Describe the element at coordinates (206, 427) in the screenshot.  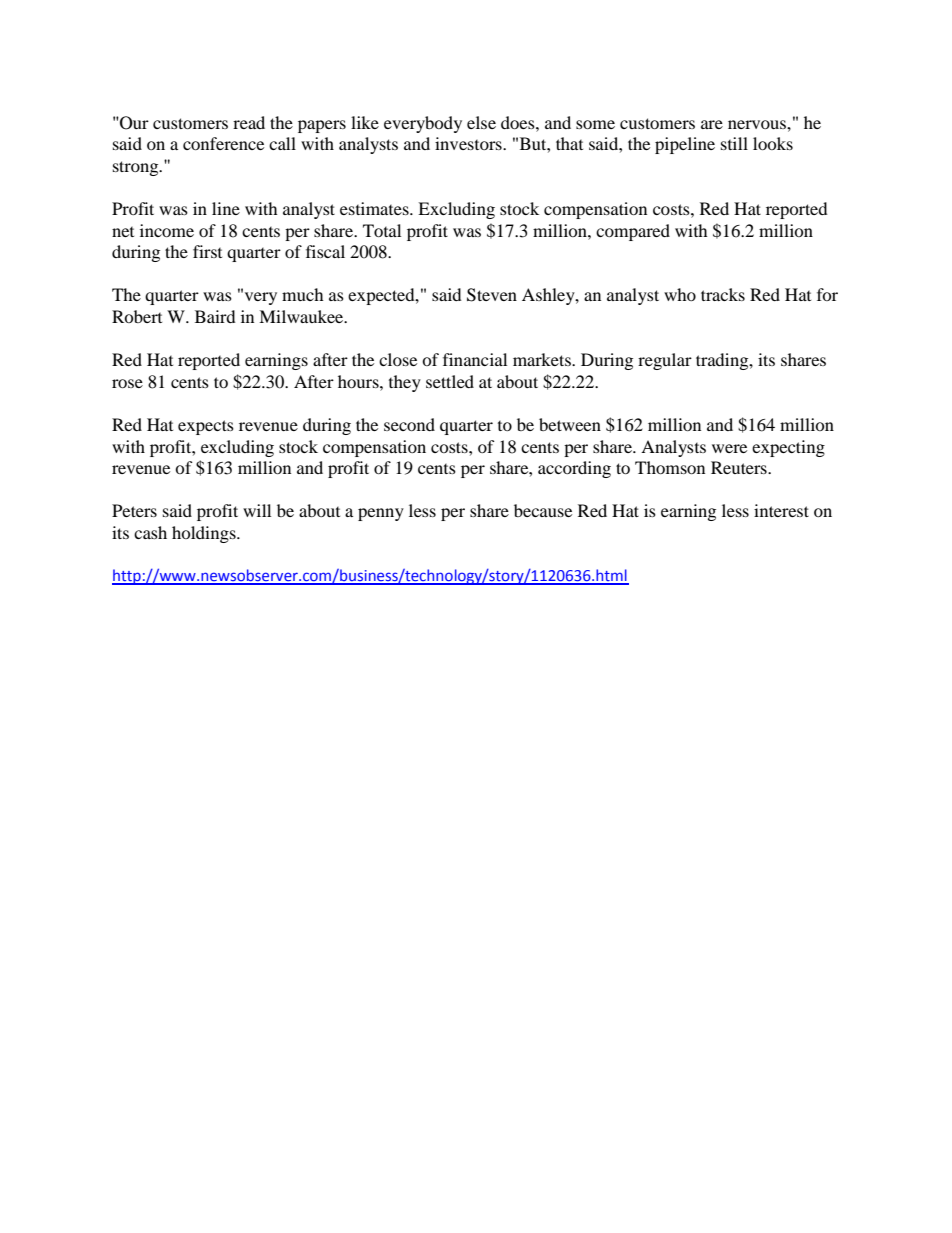
I see `expects` at that location.
